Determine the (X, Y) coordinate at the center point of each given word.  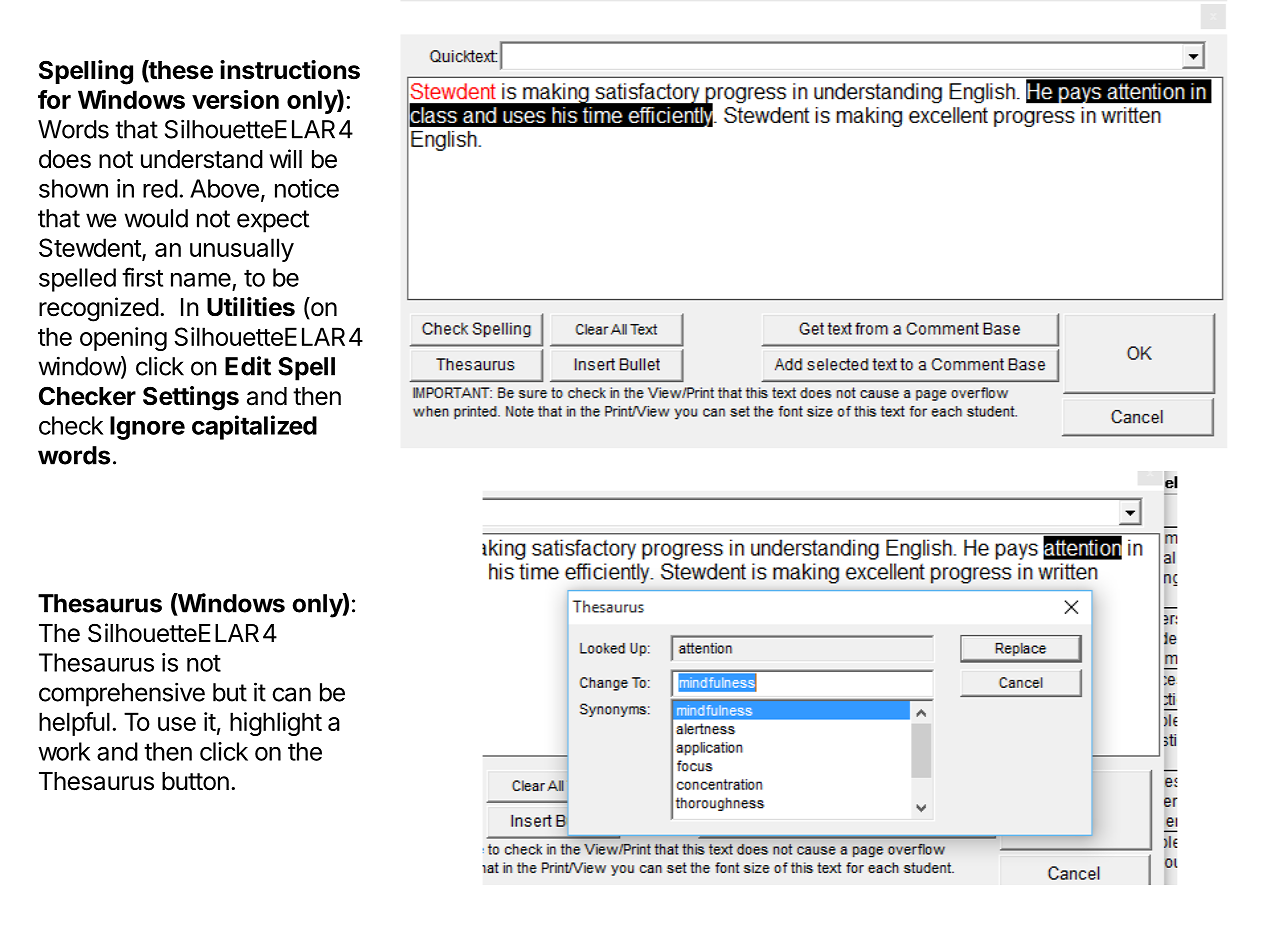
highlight (276, 724)
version (235, 99)
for (54, 99)
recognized (99, 309)
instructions (290, 70)
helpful (74, 724)
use (177, 724)
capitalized (254, 427)
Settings (191, 398)
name (201, 279)
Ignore (147, 428)
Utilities (251, 307)
